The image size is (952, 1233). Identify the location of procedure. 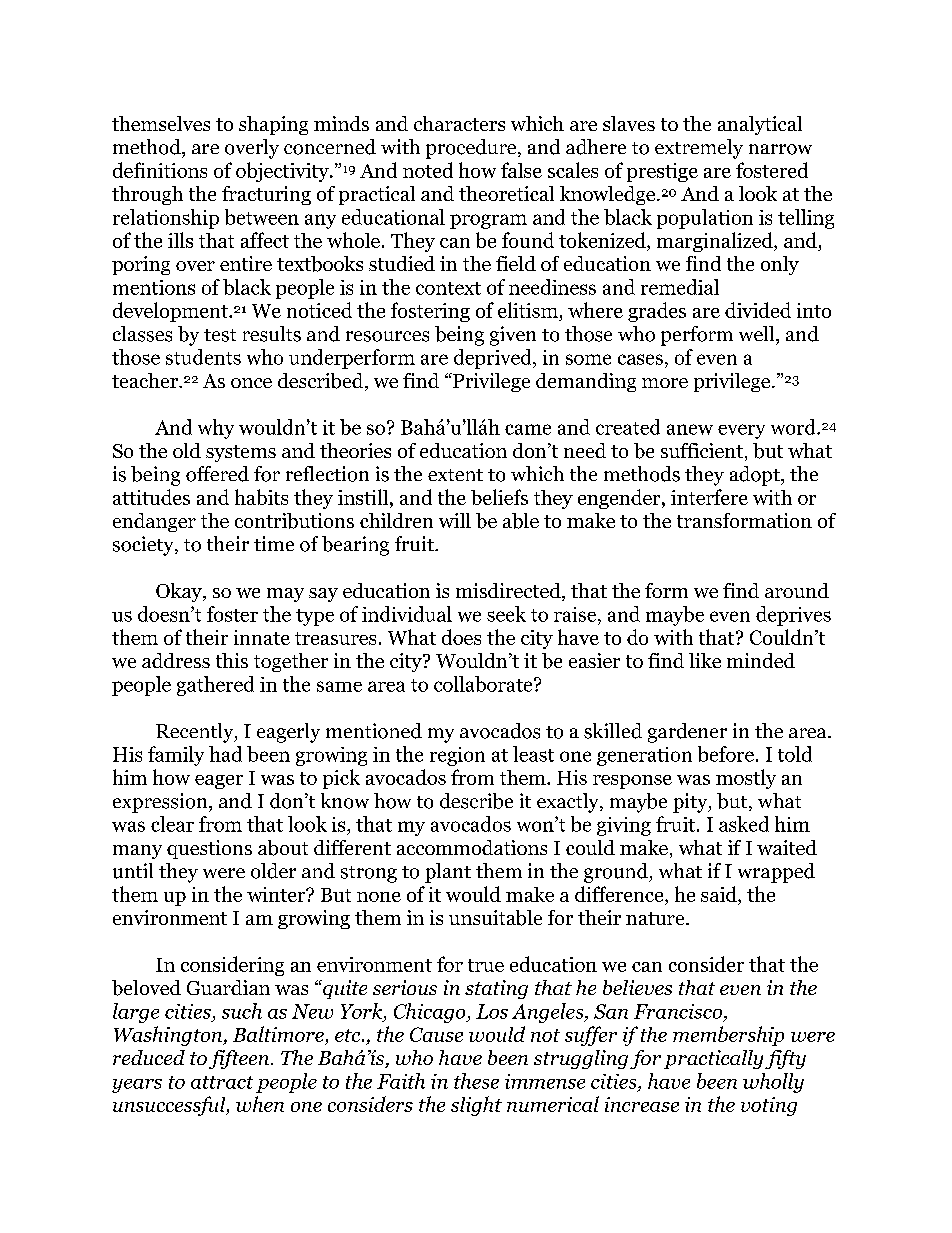
(472, 149).
